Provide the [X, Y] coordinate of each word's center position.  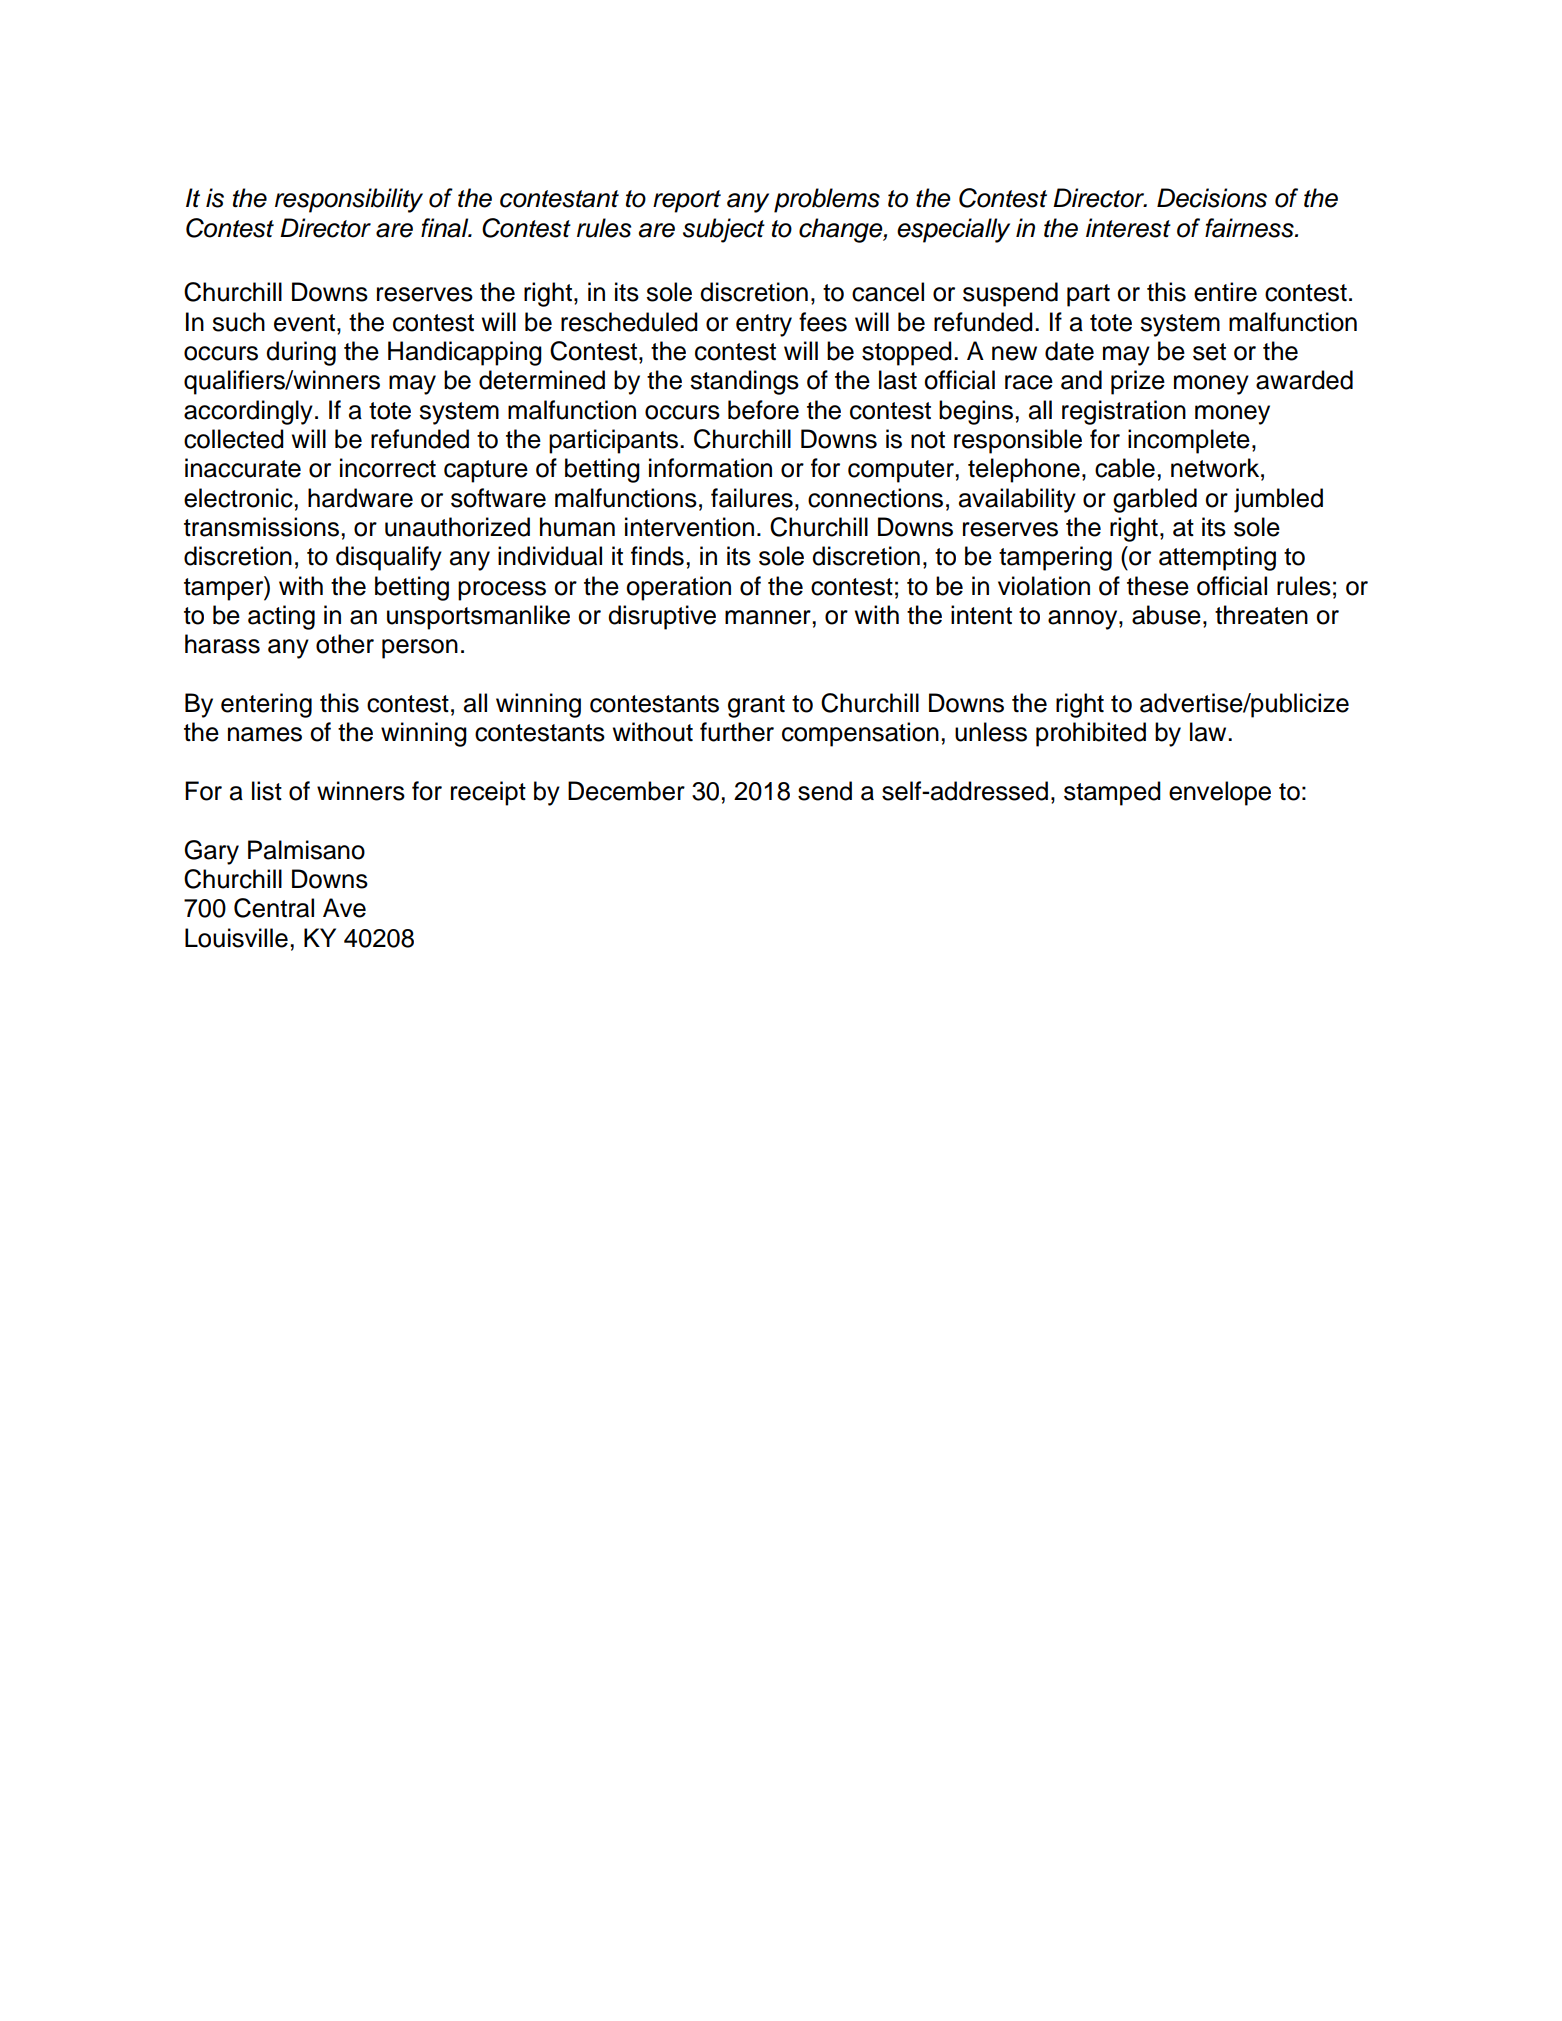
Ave [344, 908]
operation [678, 588]
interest [1128, 228]
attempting [1217, 558]
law [1209, 732]
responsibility [349, 200]
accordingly [248, 412]
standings [744, 382]
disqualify [389, 558]
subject [724, 230]
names [265, 734]
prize [1138, 382]
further [737, 732]
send [825, 791]
